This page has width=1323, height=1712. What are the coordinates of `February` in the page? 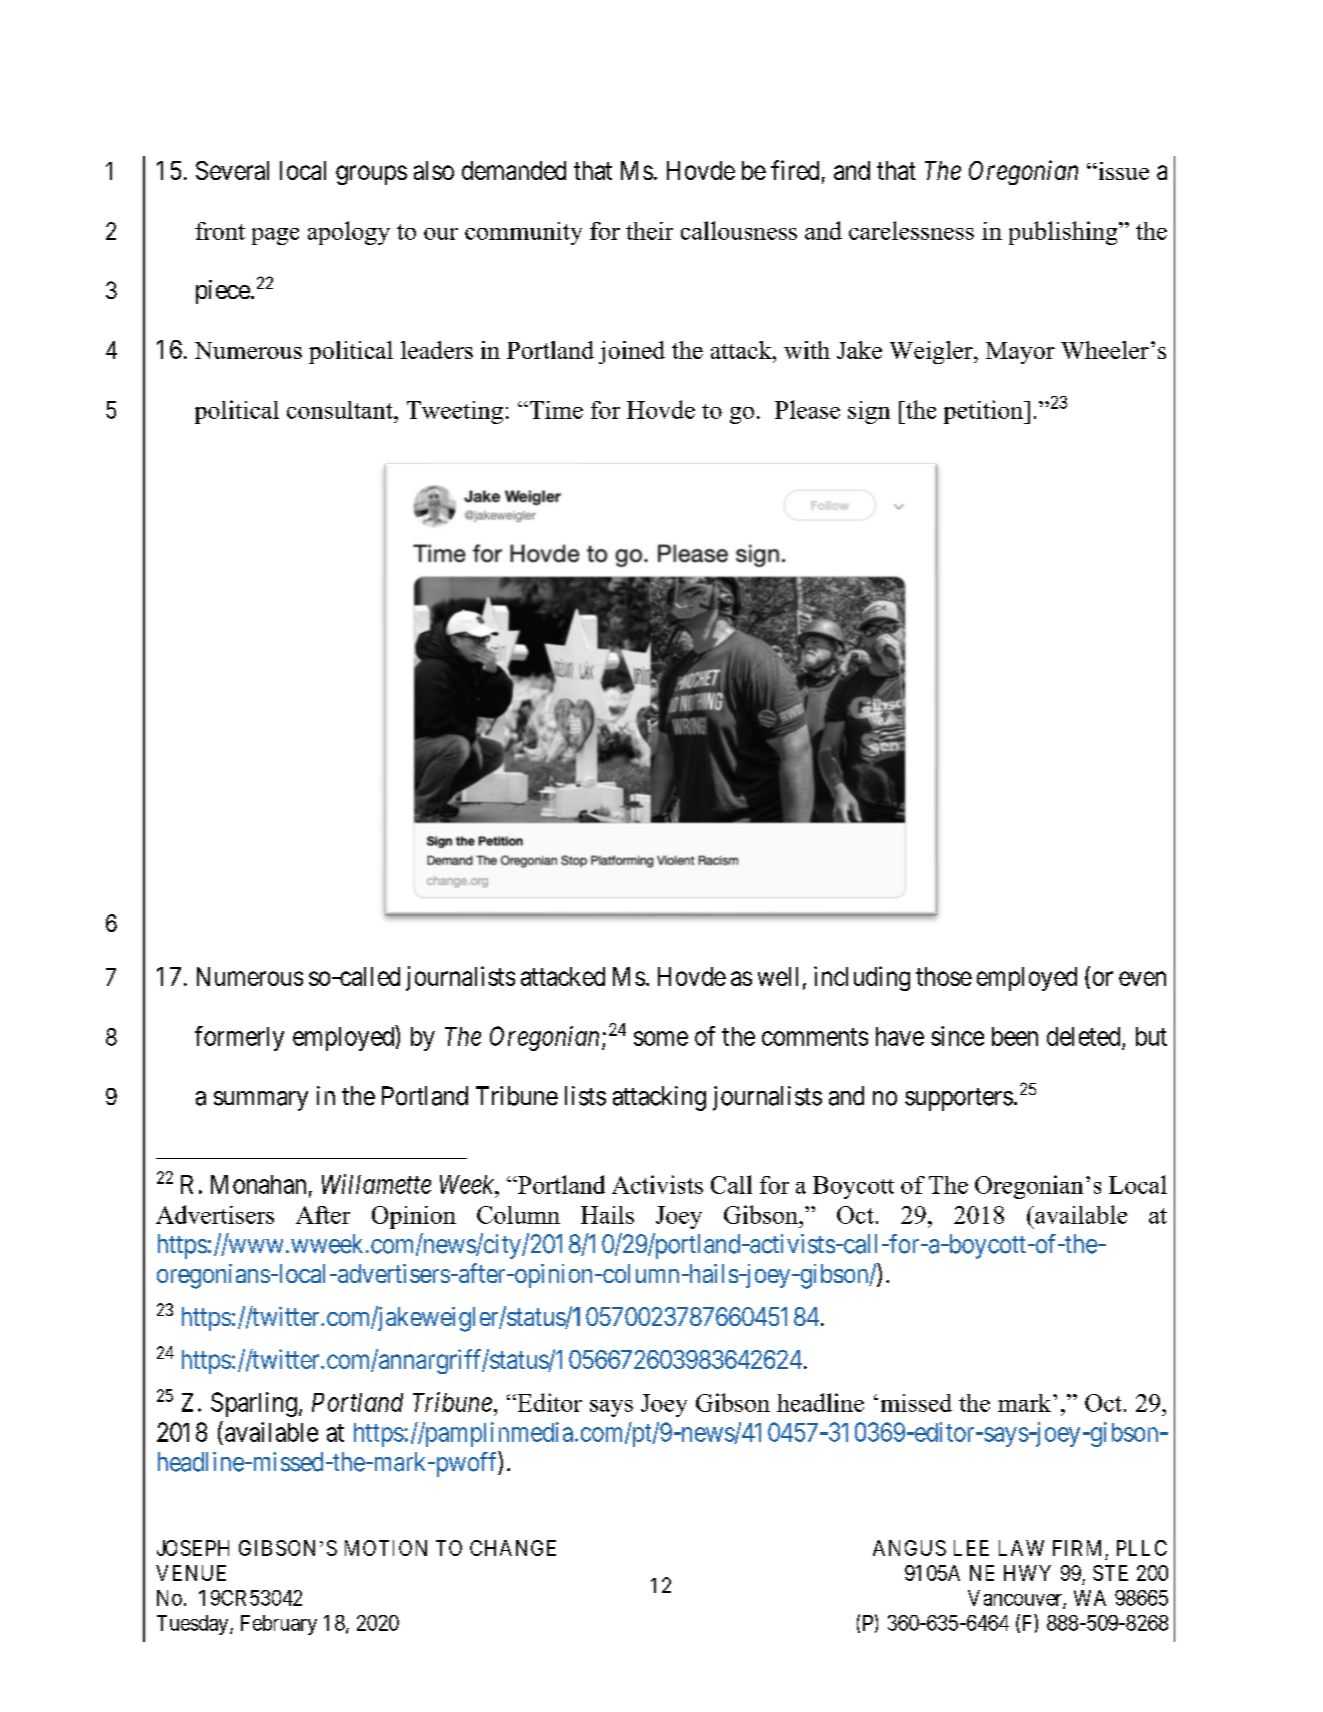 It's located at (279, 1625).
